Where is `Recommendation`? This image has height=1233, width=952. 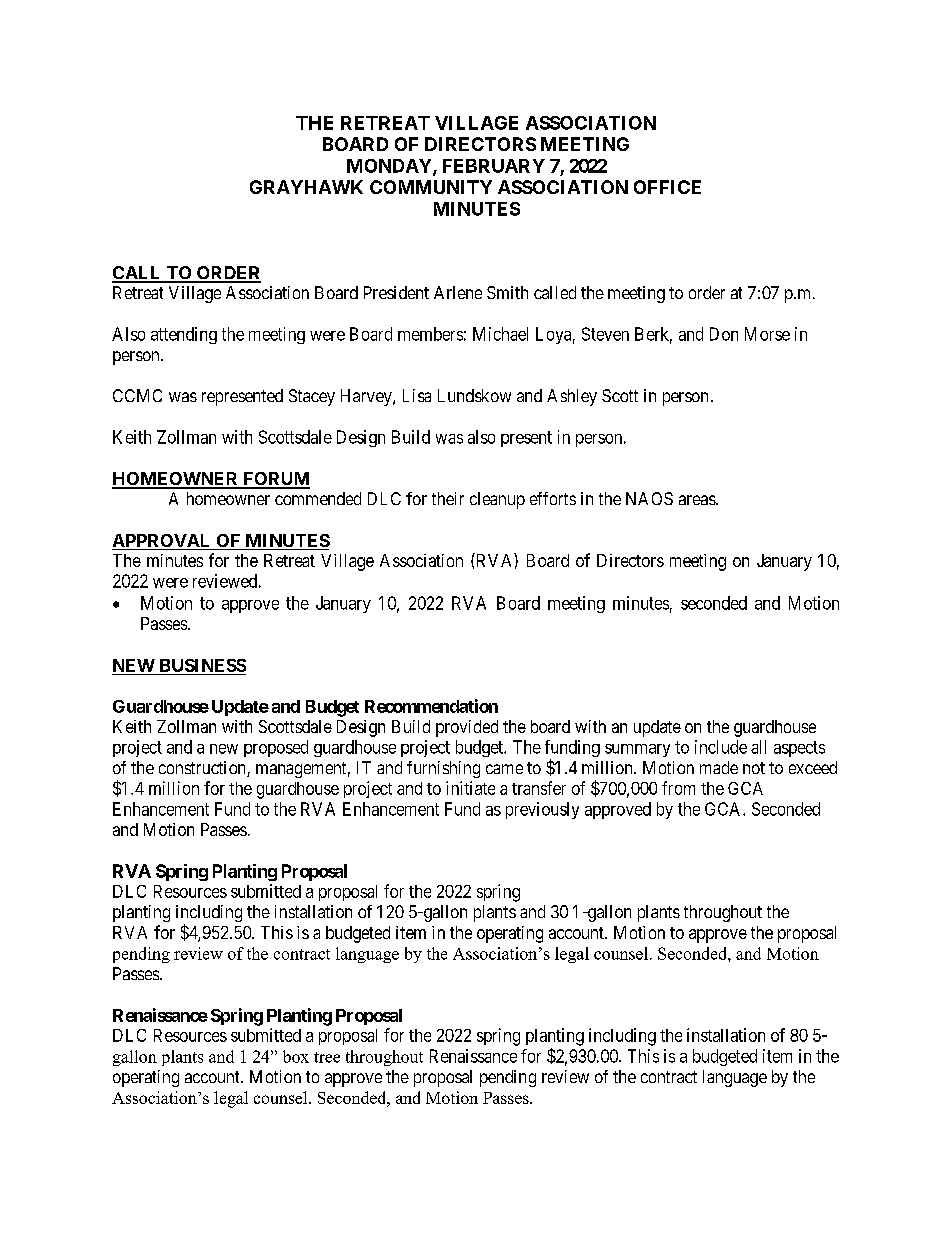
Recommendation is located at coordinates (431, 706).
